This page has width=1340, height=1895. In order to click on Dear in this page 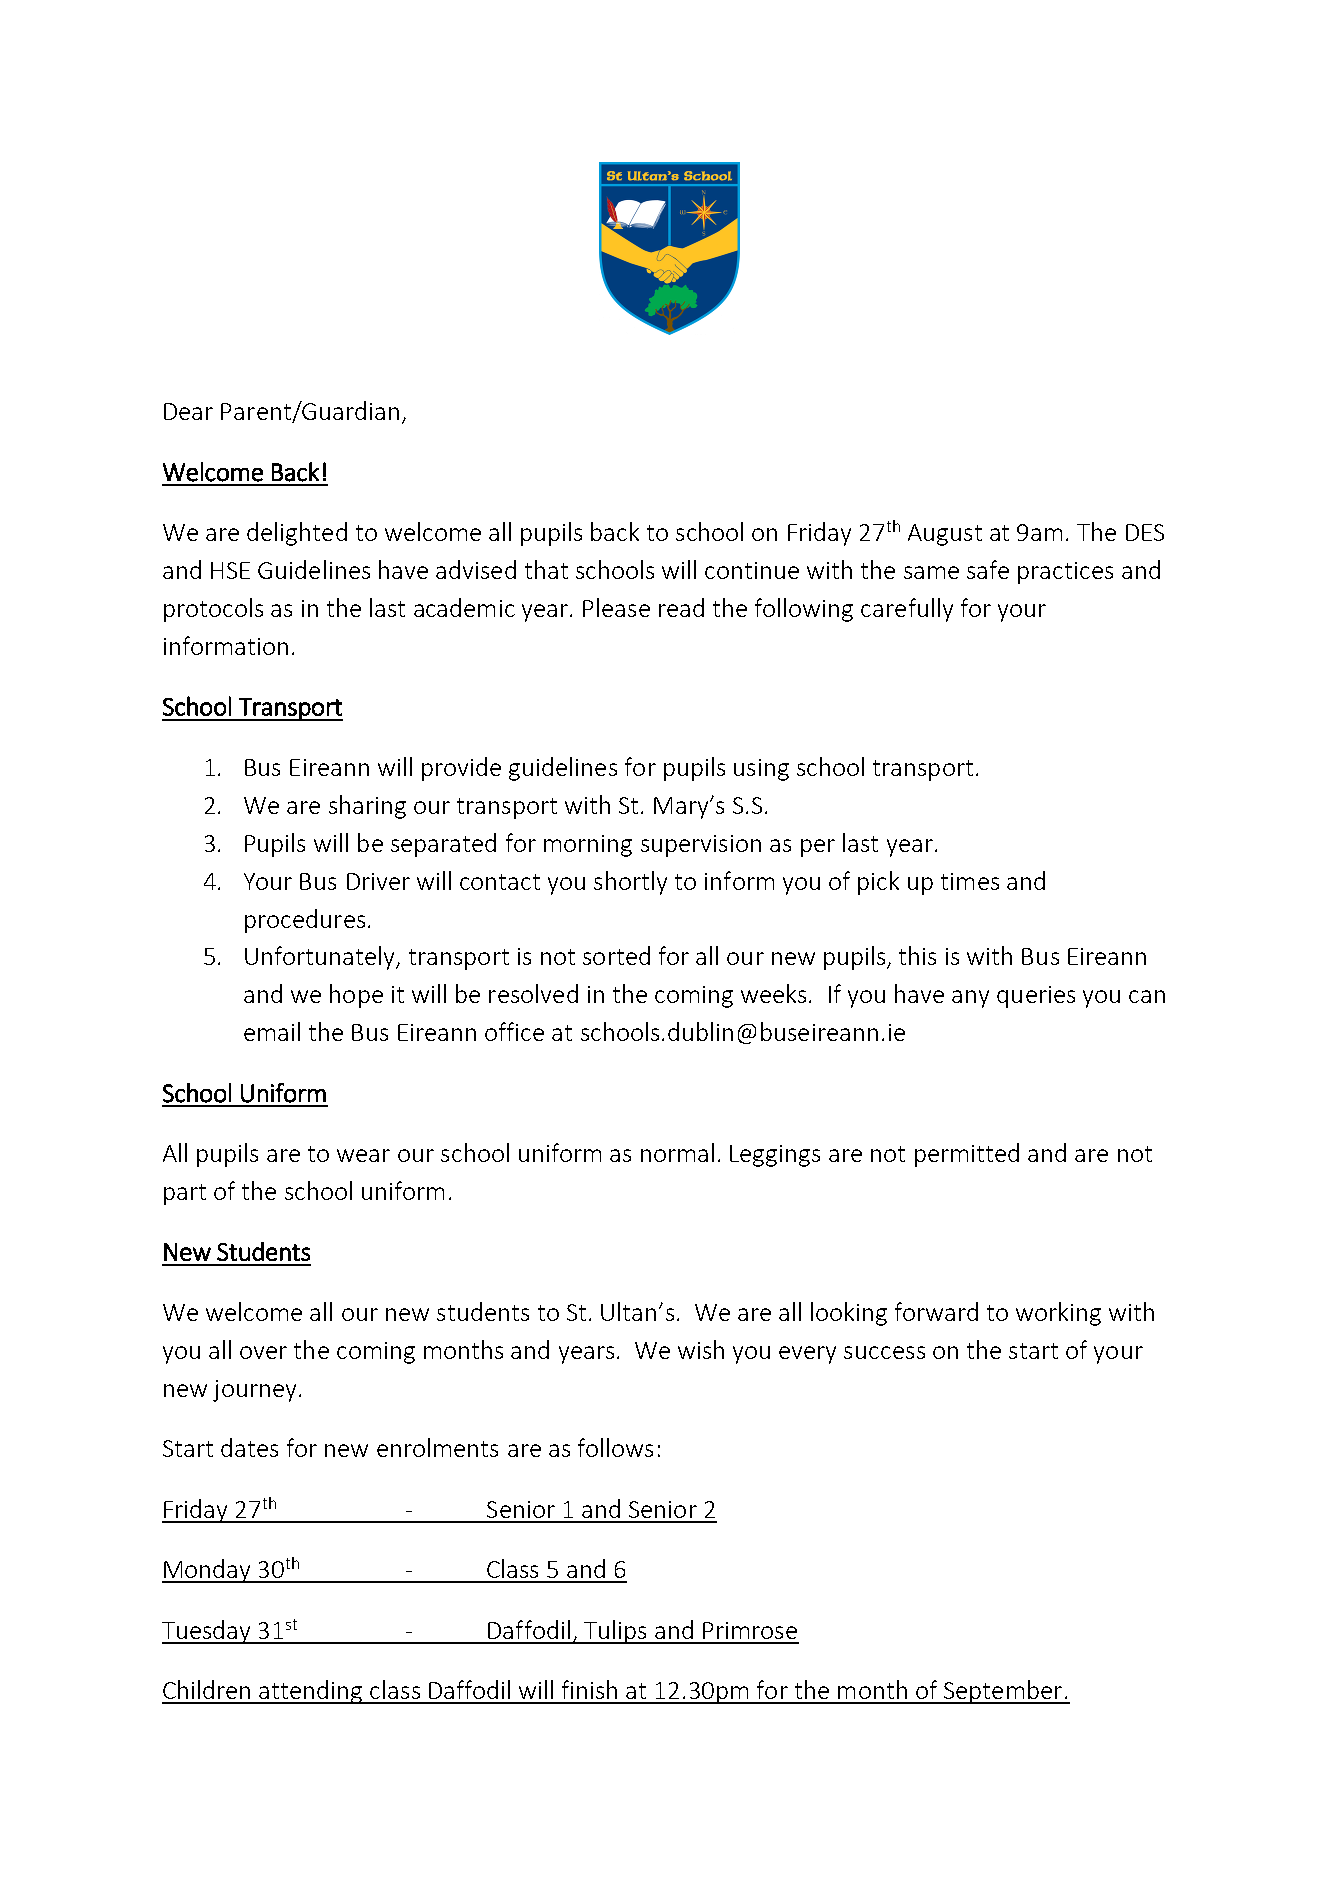, I will do `click(188, 411)`.
